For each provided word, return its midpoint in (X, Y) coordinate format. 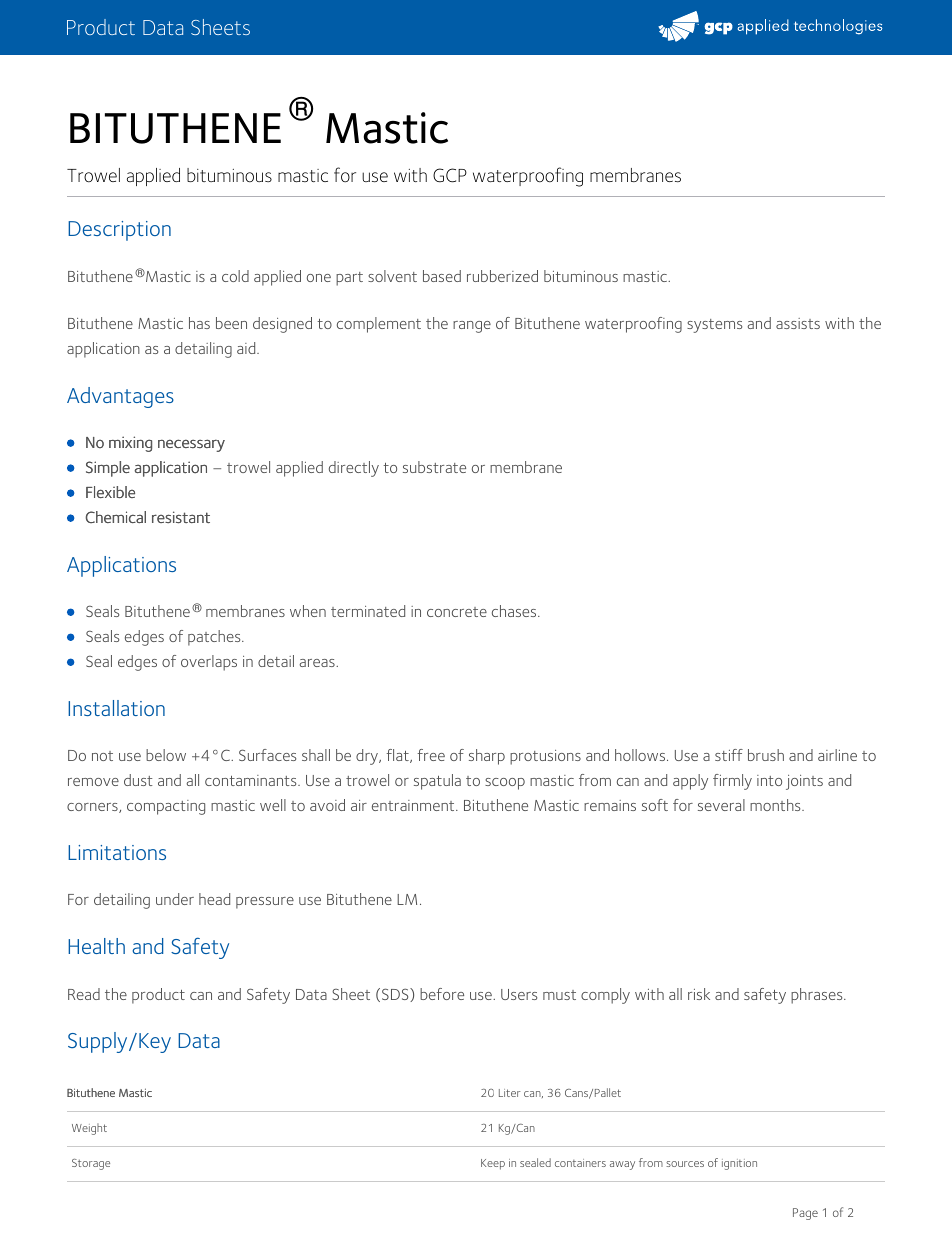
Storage (91, 1164)
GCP (450, 175)
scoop (505, 784)
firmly (732, 782)
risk (699, 994)
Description (119, 231)
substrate (434, 467)
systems (714, 326)
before (442, 994)
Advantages (120, 397)
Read (84, 994)
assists (798, 323)
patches (215, 638)
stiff (729, 755)
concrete (457, 612)
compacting (166, 807)
